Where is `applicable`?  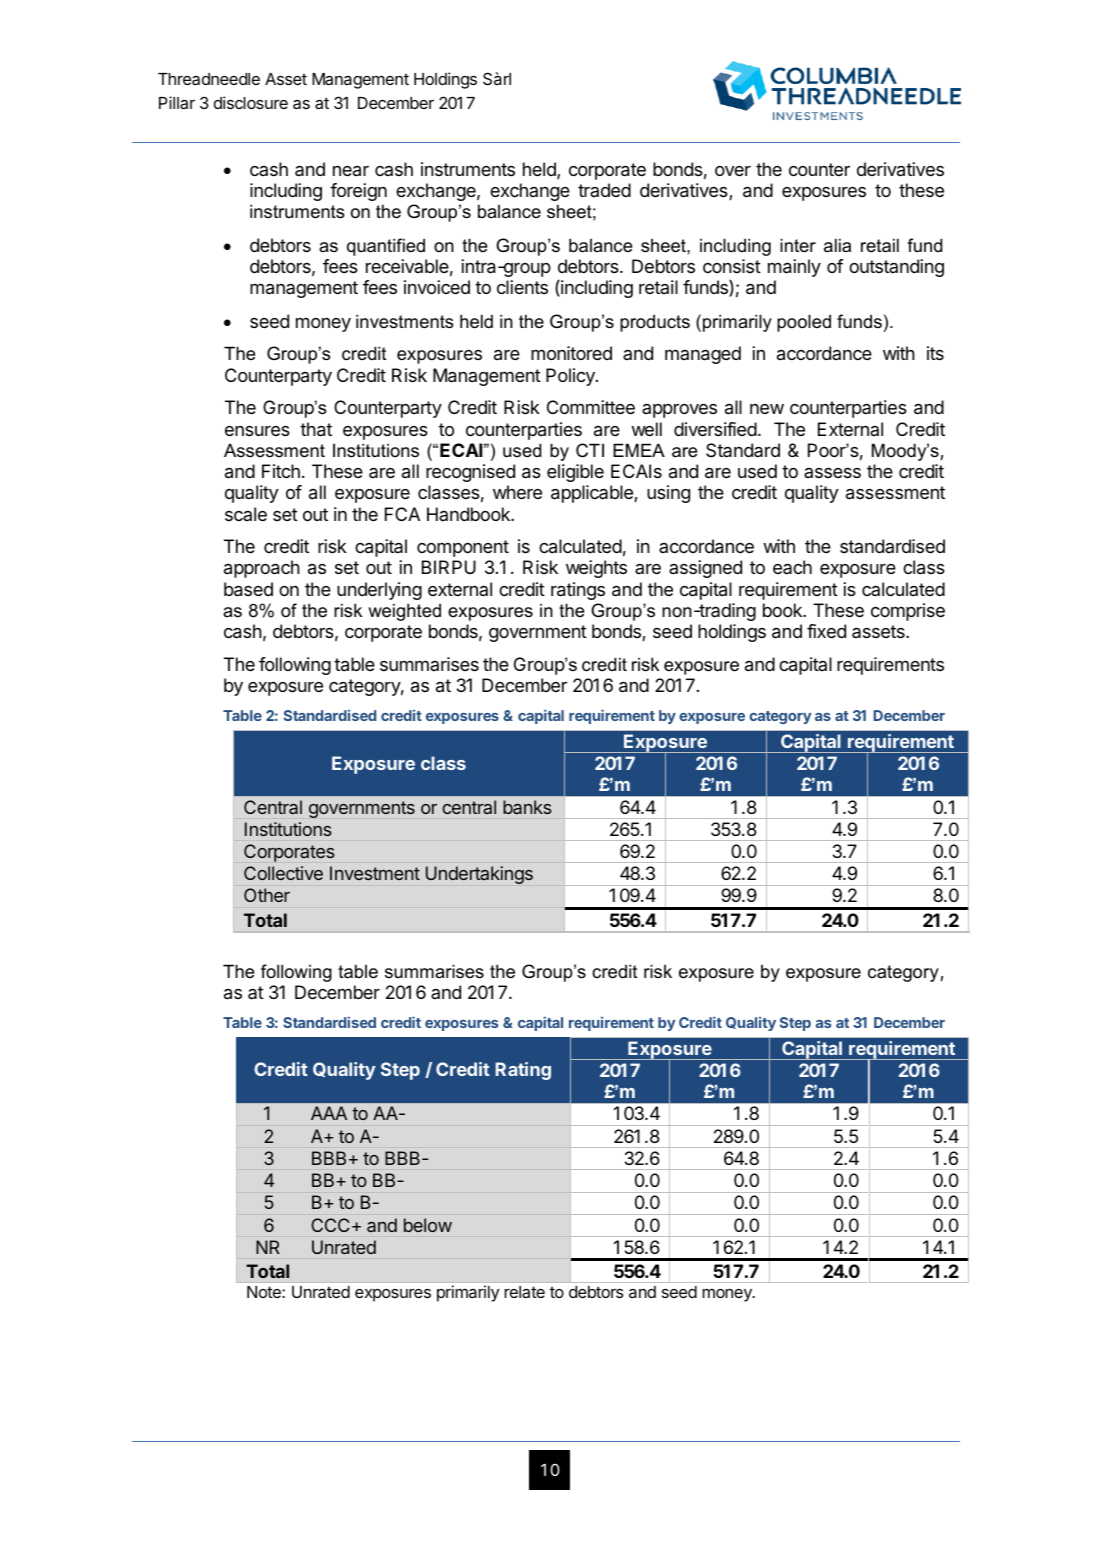 applicable is located at coordinates (593, 494).
